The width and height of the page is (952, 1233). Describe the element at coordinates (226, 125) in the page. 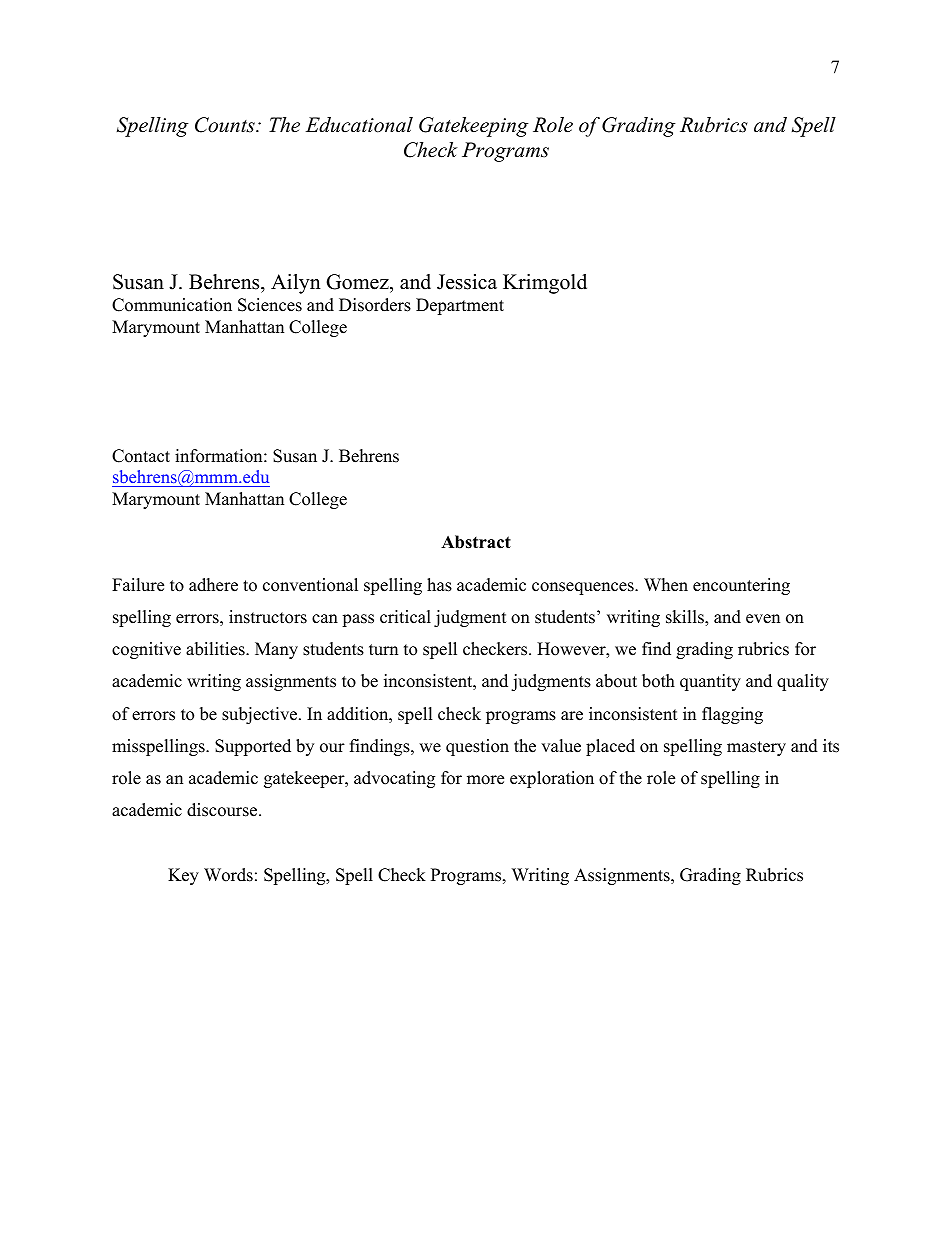

I see `Counts` at that location.
